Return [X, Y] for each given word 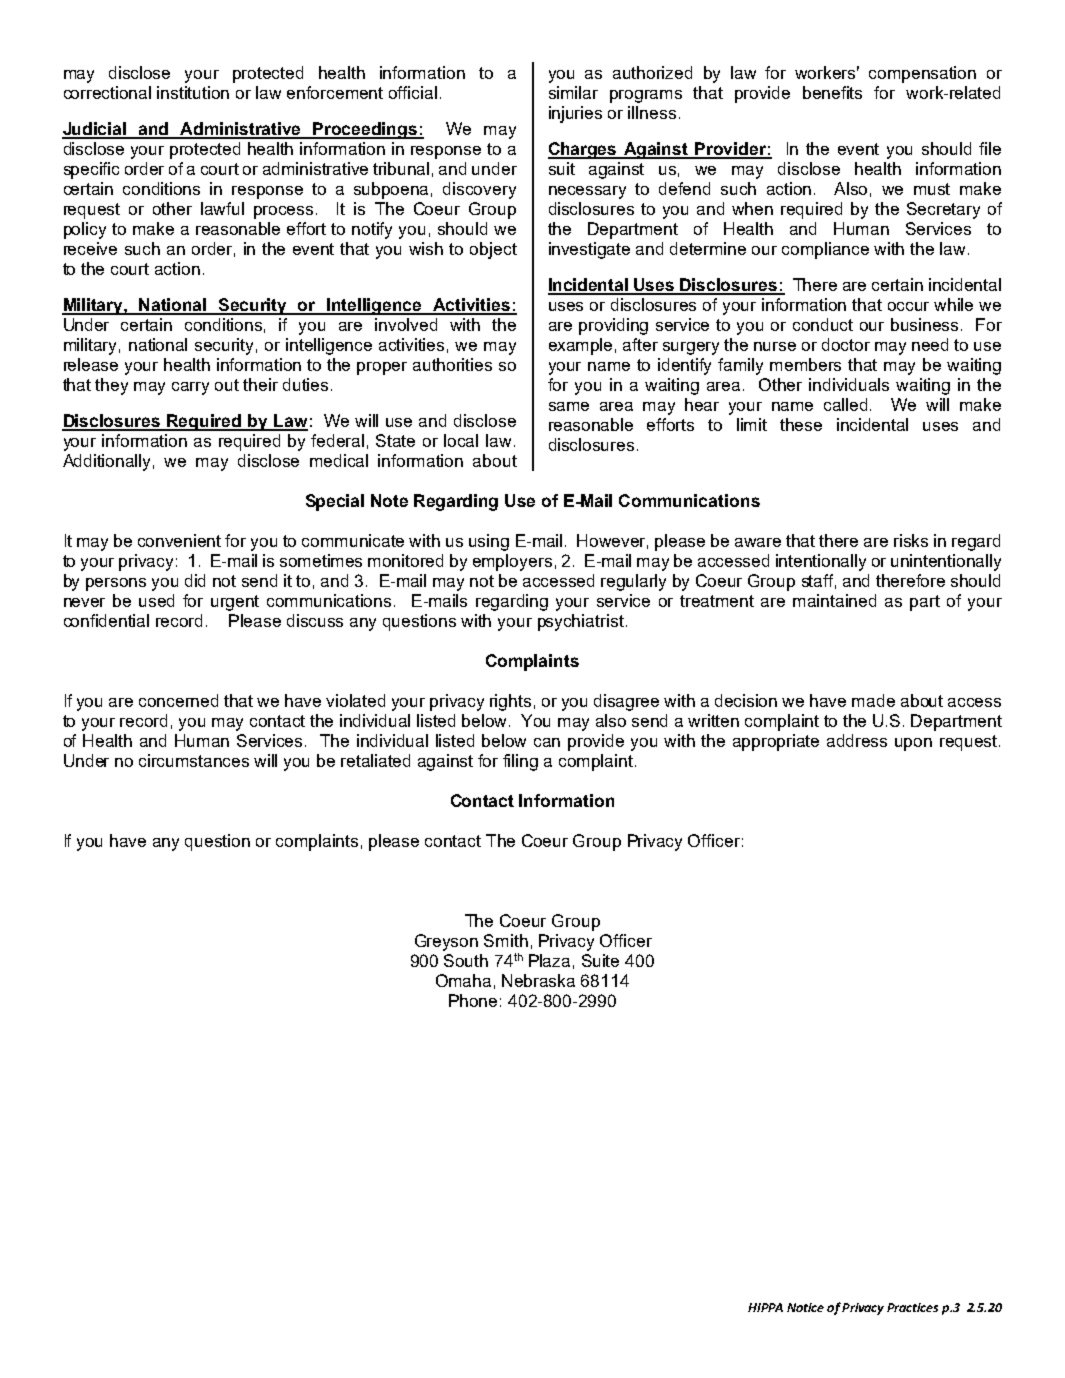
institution [193, 92]
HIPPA [765, 1307]
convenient [179, 540]
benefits [832, 92]
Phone [473, 1000]
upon [913, 744]
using [489, 542]
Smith [506, 940]
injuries [575, 114]
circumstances [194, 760]
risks [911, 540]
